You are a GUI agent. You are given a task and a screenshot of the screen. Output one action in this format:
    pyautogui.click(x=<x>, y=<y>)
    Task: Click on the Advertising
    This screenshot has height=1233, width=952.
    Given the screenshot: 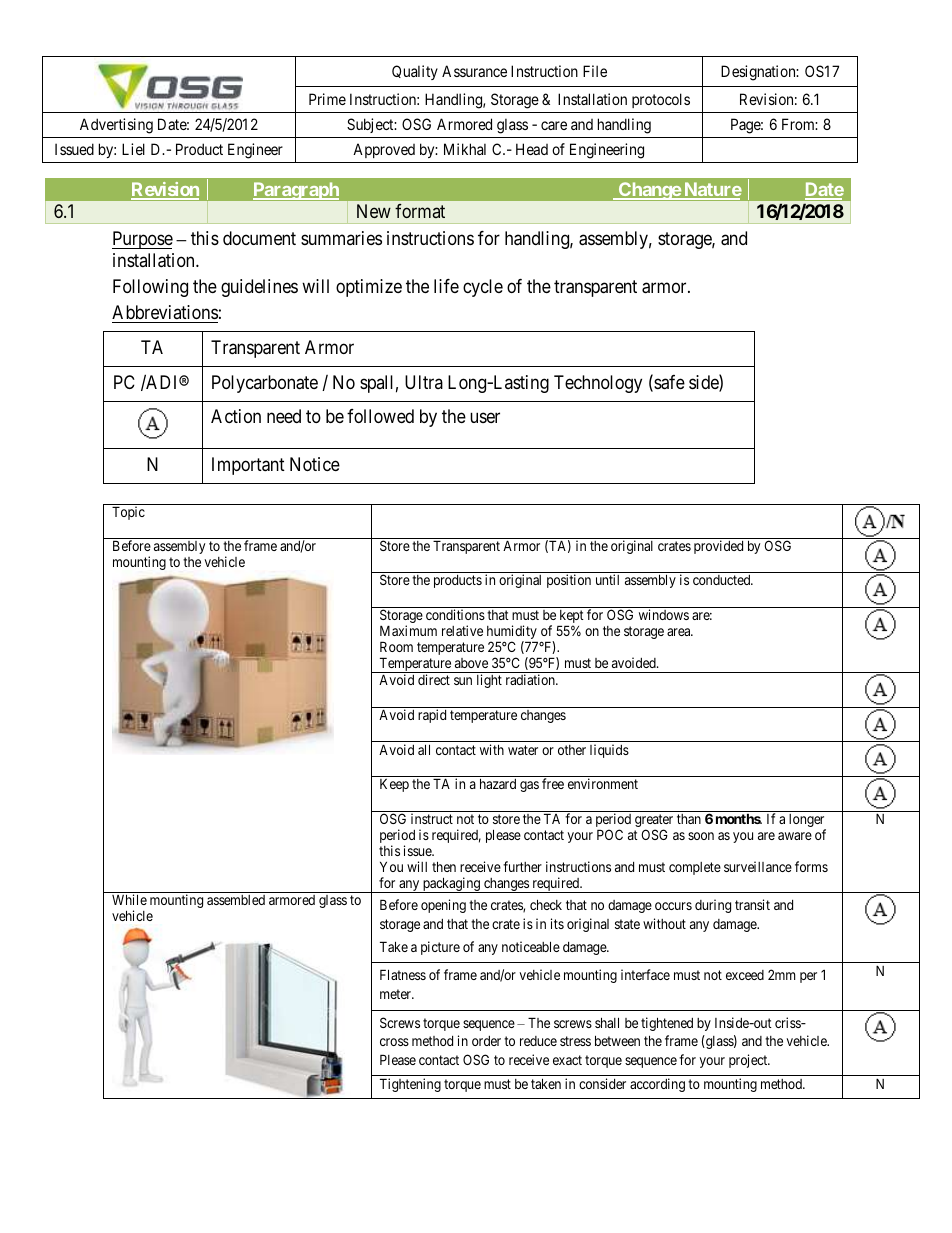 What is the action you would take?
    pyautogui.click(x=116, y=126)
